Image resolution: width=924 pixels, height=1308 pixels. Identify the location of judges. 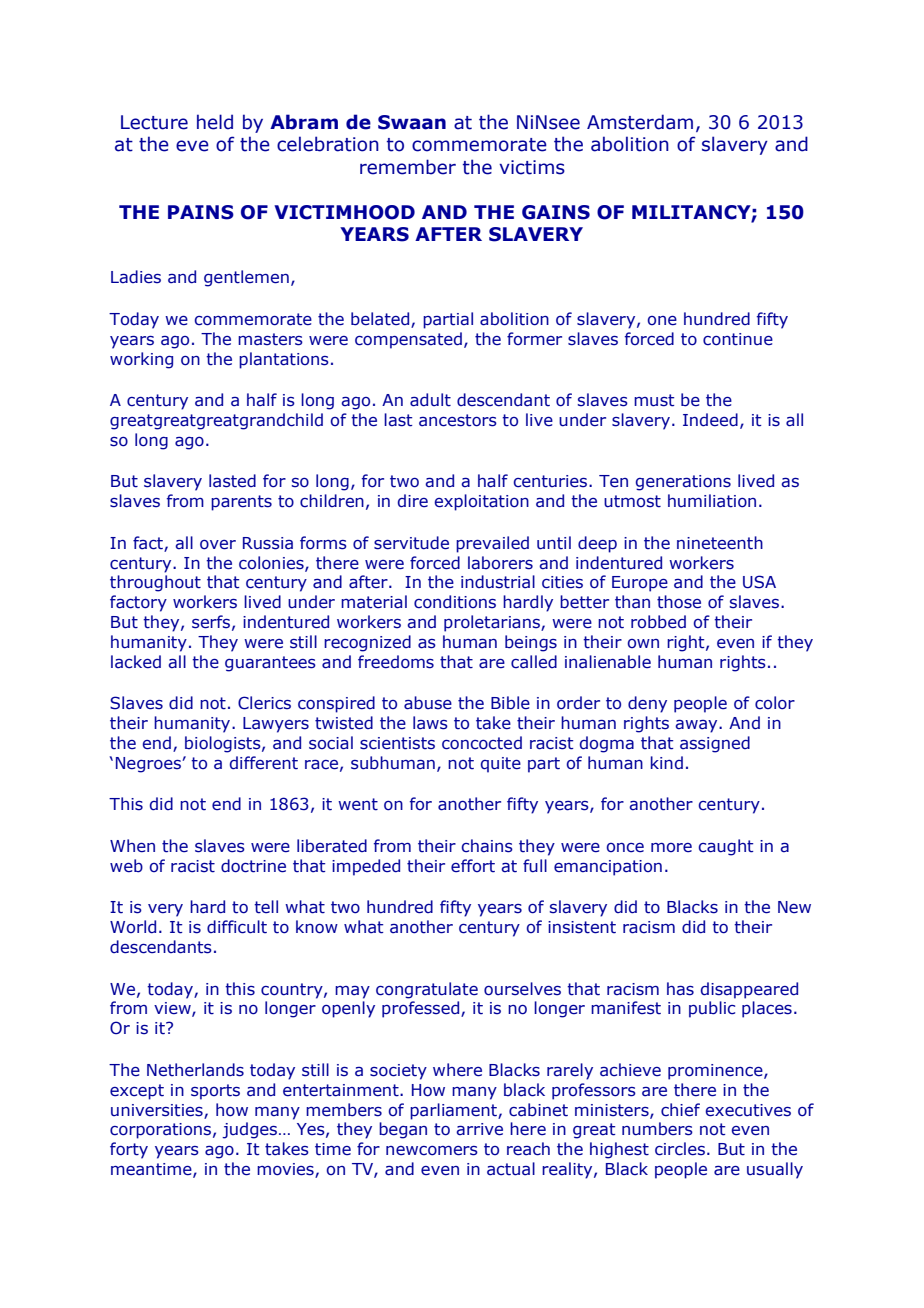
(251, 1130).
